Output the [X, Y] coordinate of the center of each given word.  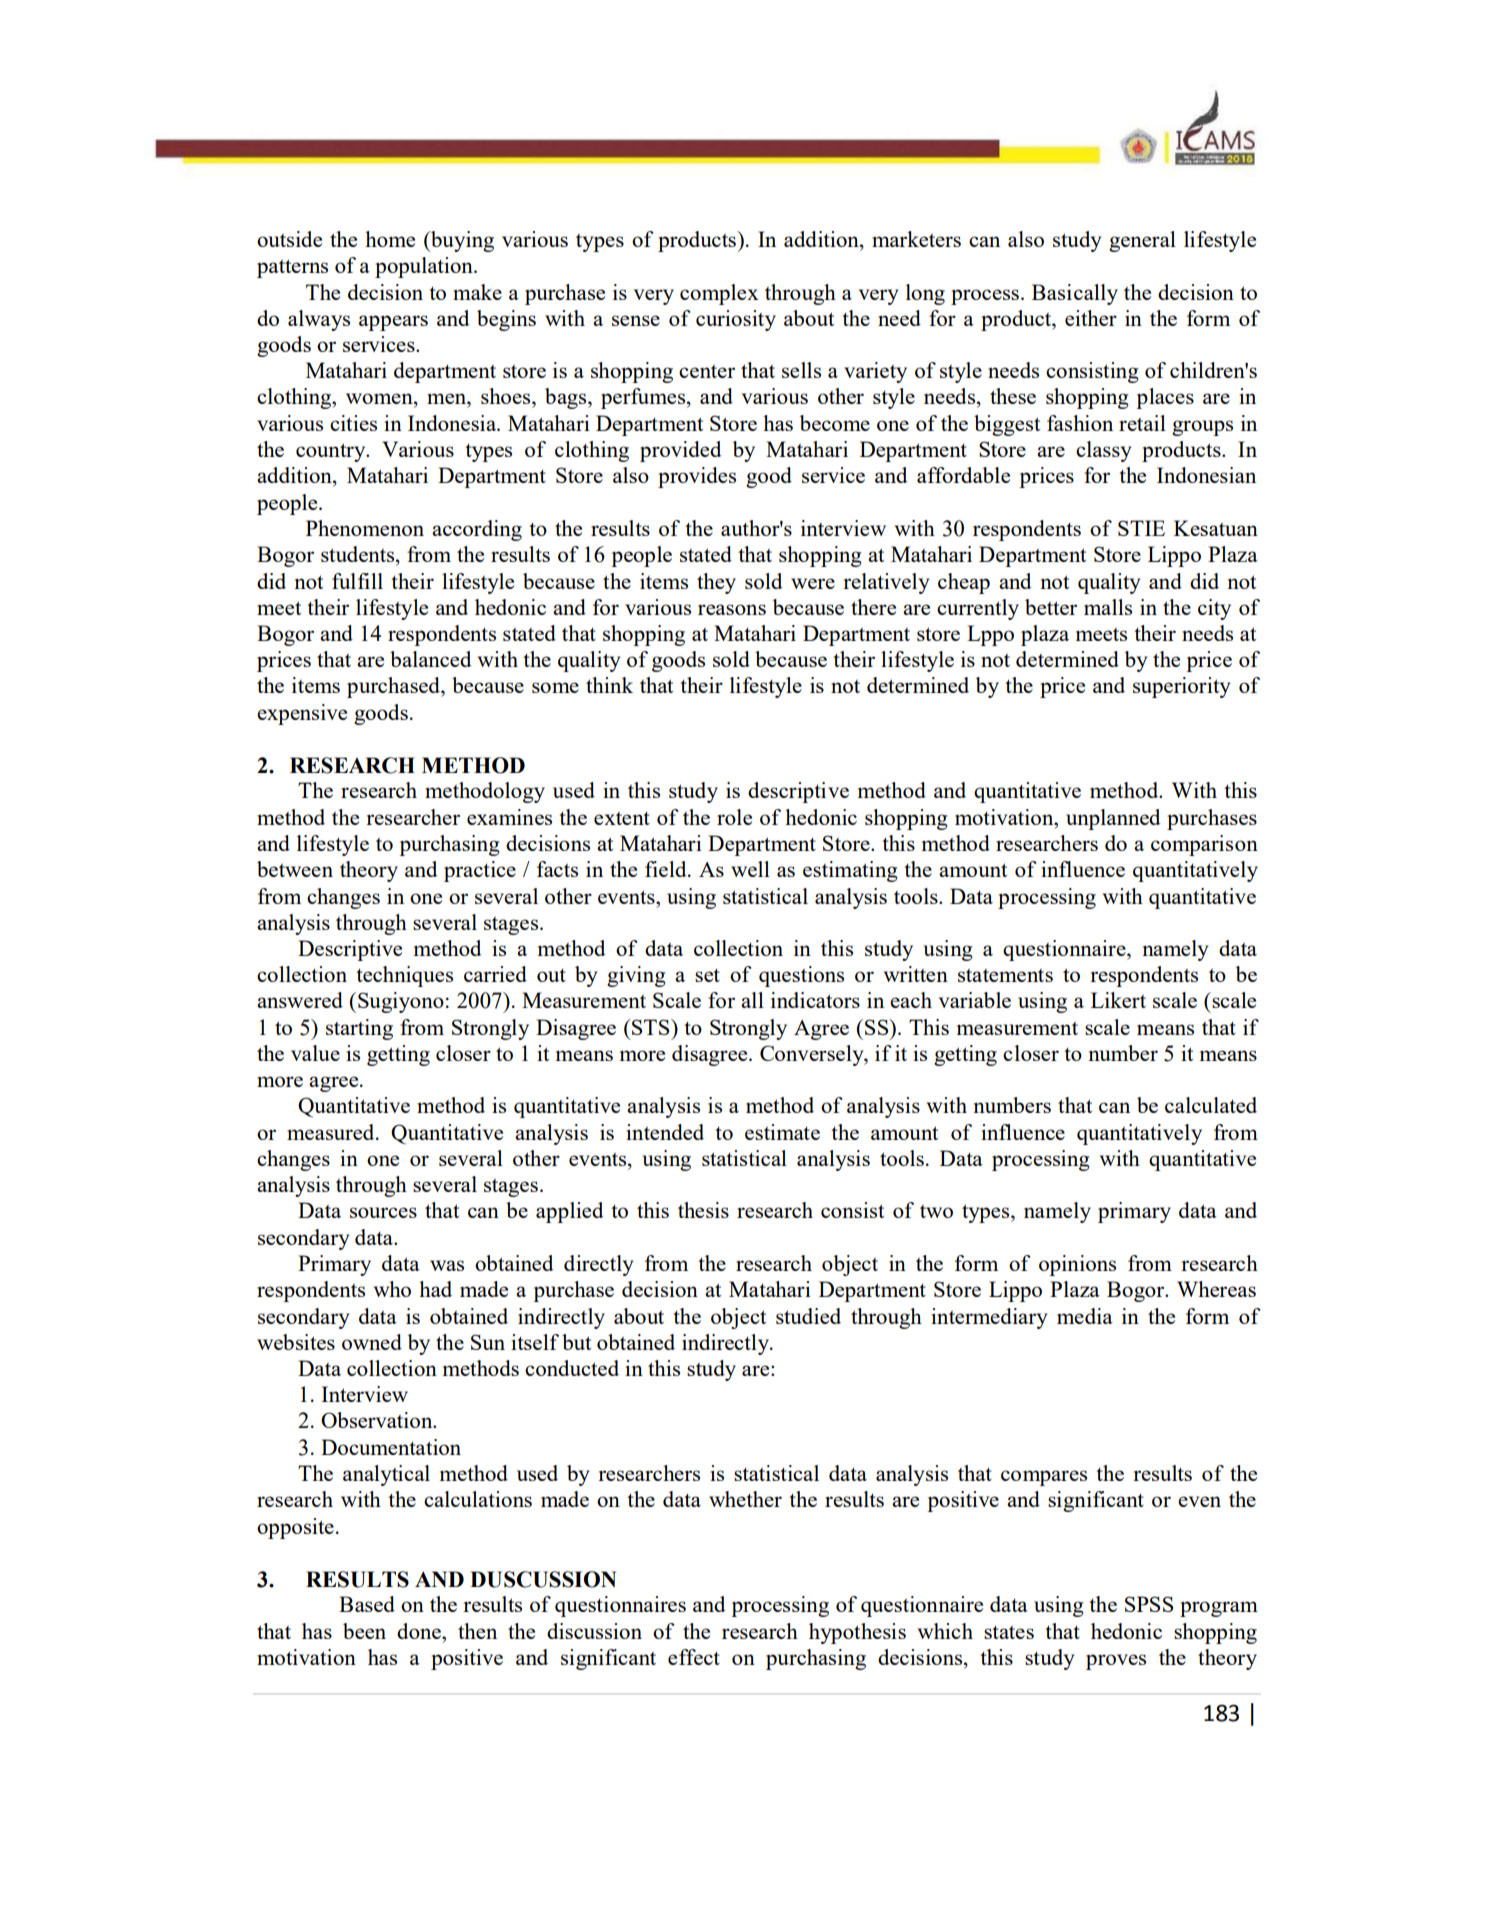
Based [367, 1604]
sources [383, 1212]
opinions [1077, 1265]
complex [719, 294]
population [425, 267]
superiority [1181, 687]
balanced [430, 659]
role [734, 817]
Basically [1075, 294]
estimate [782, 1132]
